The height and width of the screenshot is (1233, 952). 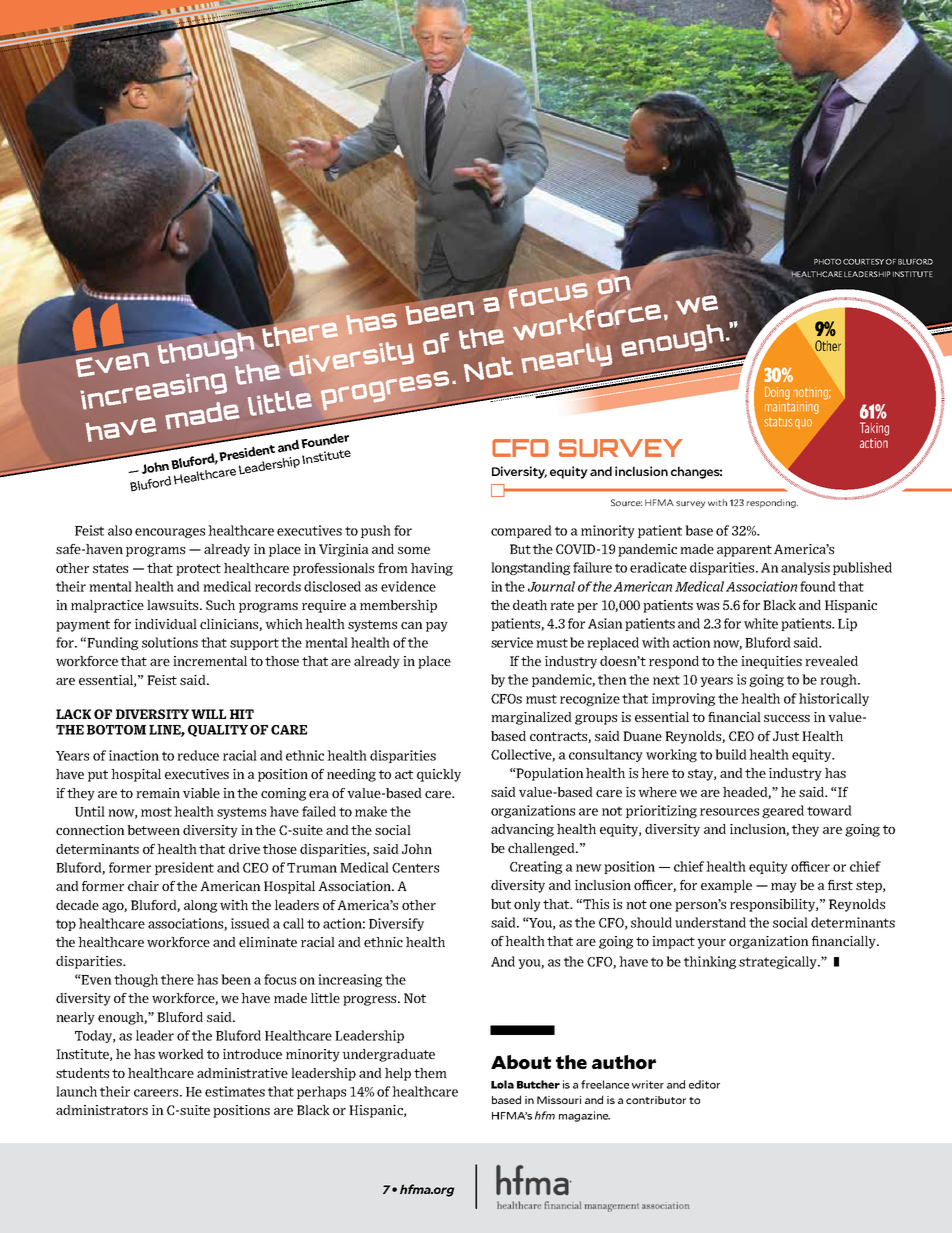 What do you see at coordinates (502, 1084) in the screenshot?
I see `Lola` at bounding box center [502, 1084].
